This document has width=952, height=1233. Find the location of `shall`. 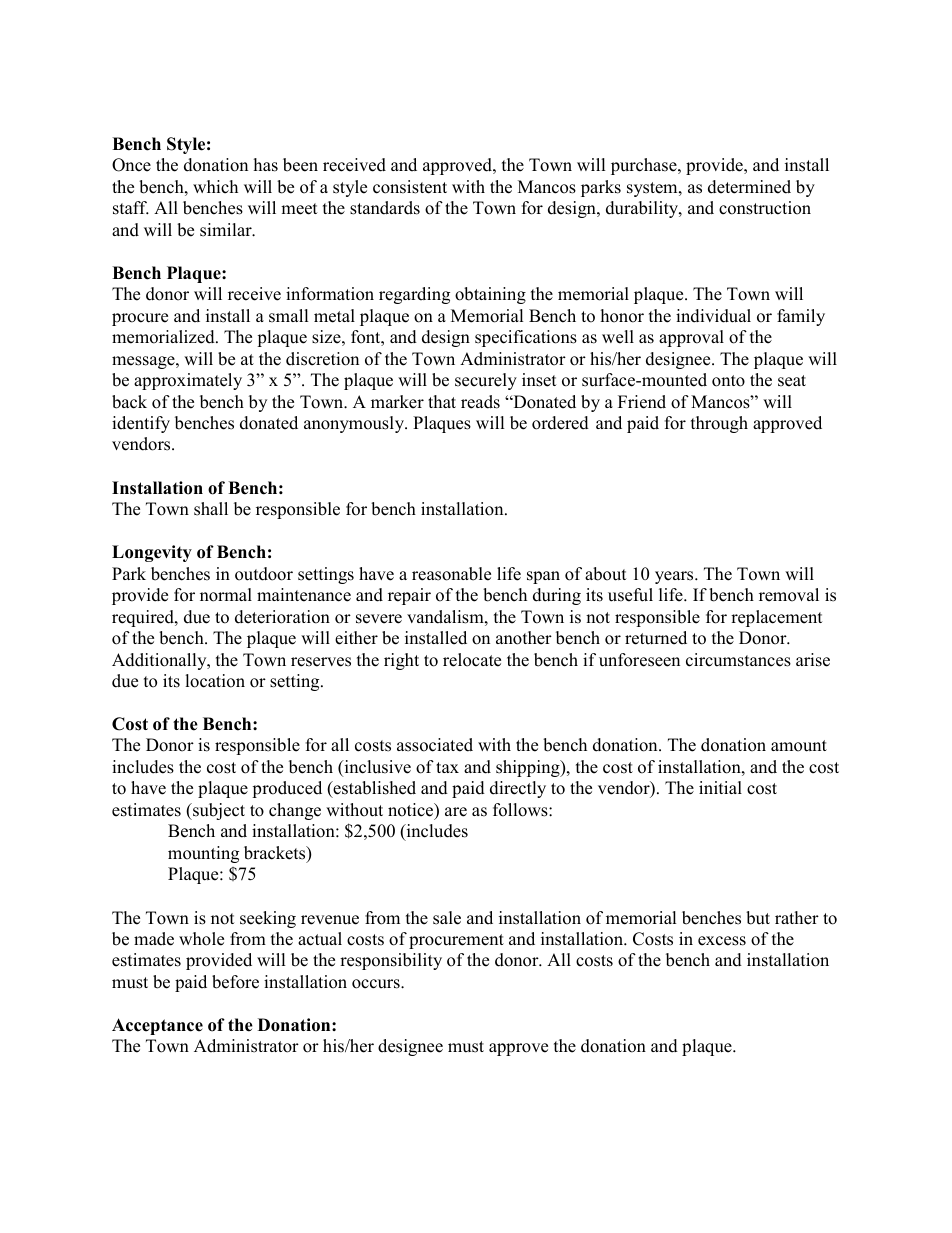

shall is located at coordinates (211, 509).
